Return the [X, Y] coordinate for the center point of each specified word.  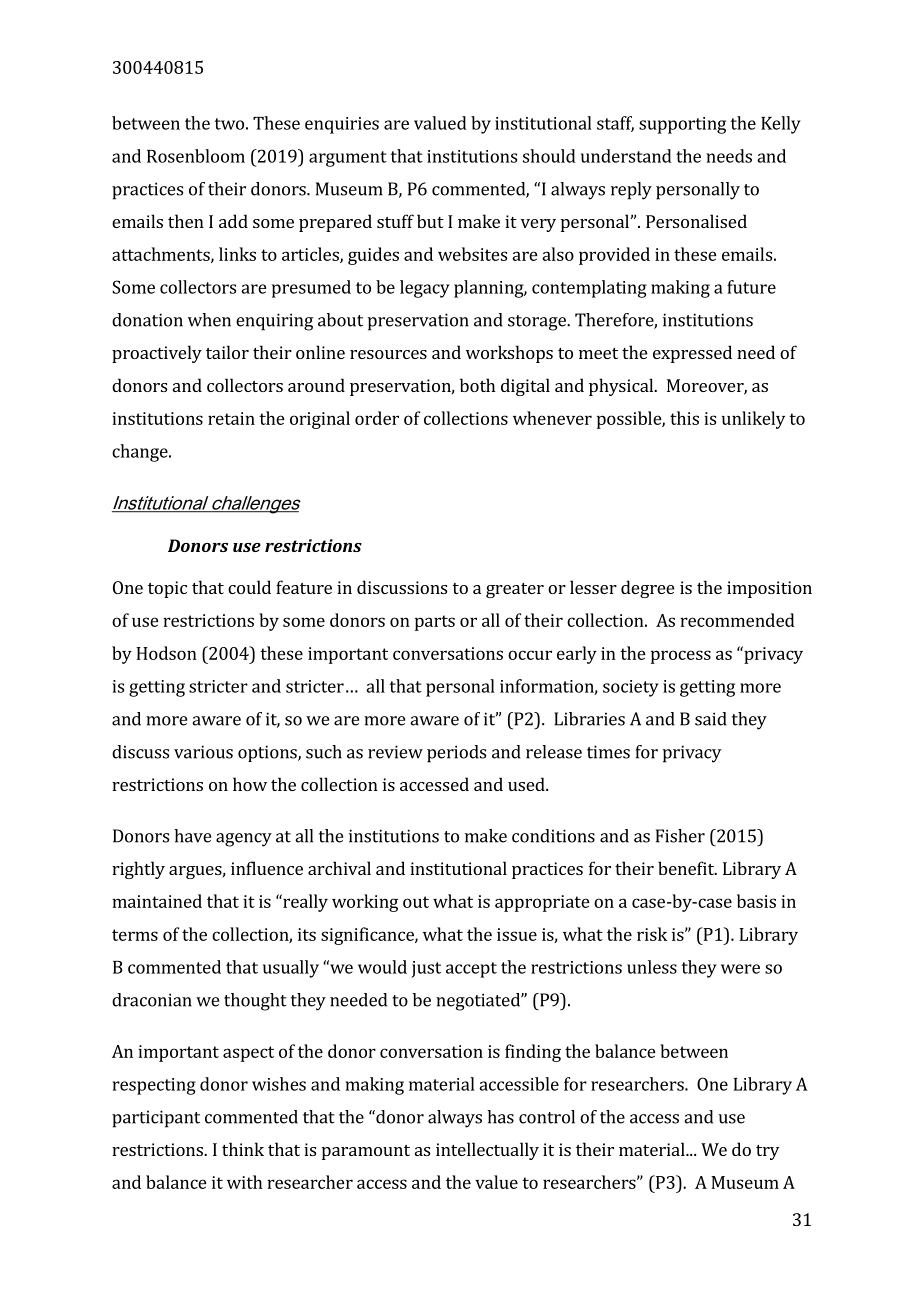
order [377, 418]
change [141, 453]
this [684, 418]
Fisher [680, 836]
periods [456, 754]
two [229, 124]
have [192, 836]
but [430, 221]
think [243, 1149]
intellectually [487, 1151]
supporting [682, 125]
